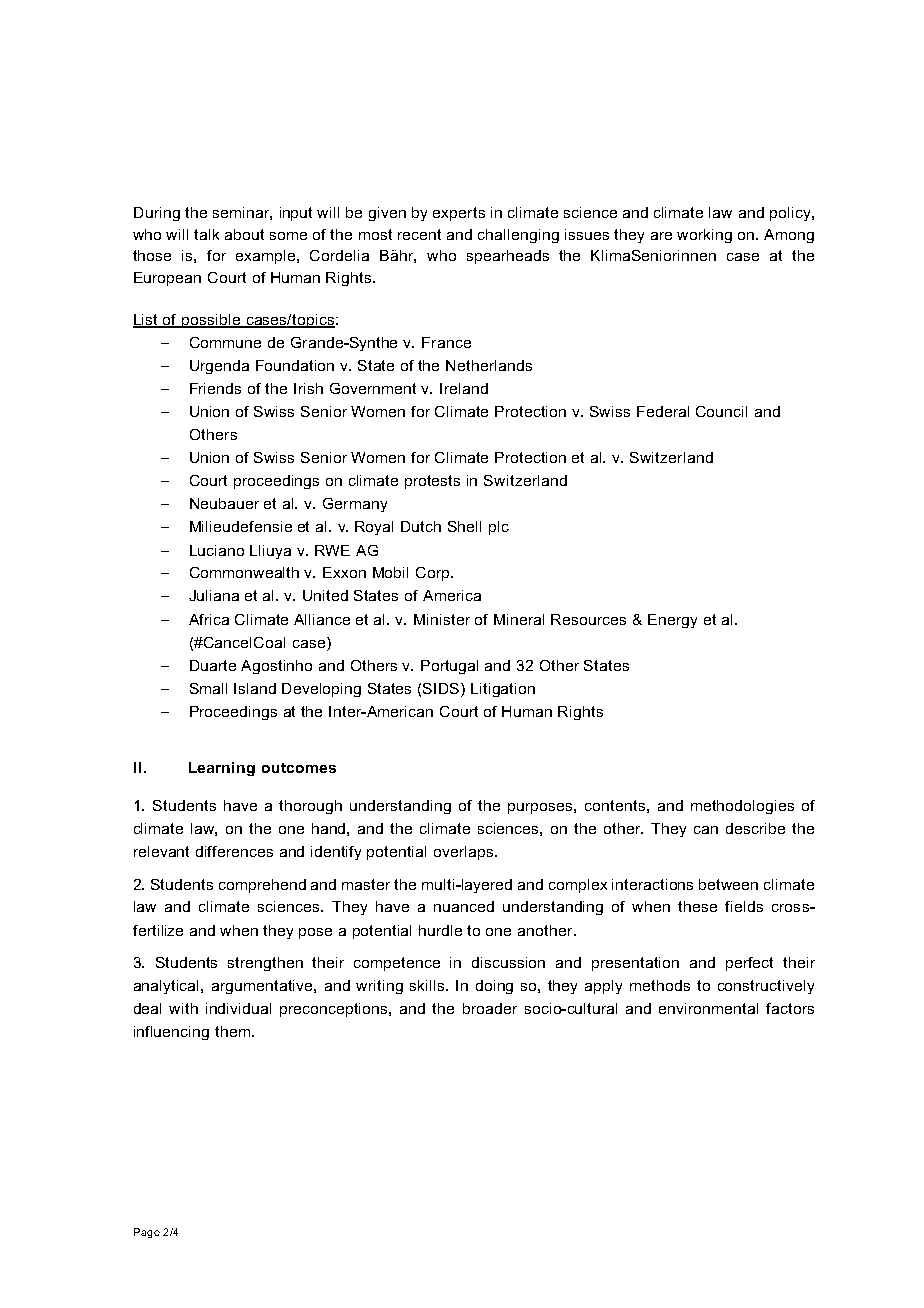 The image size is (924, 1308). What do you see at coordinates (742, 807) in the document?
I see `methodologies` at bounding box center [742, 807].
